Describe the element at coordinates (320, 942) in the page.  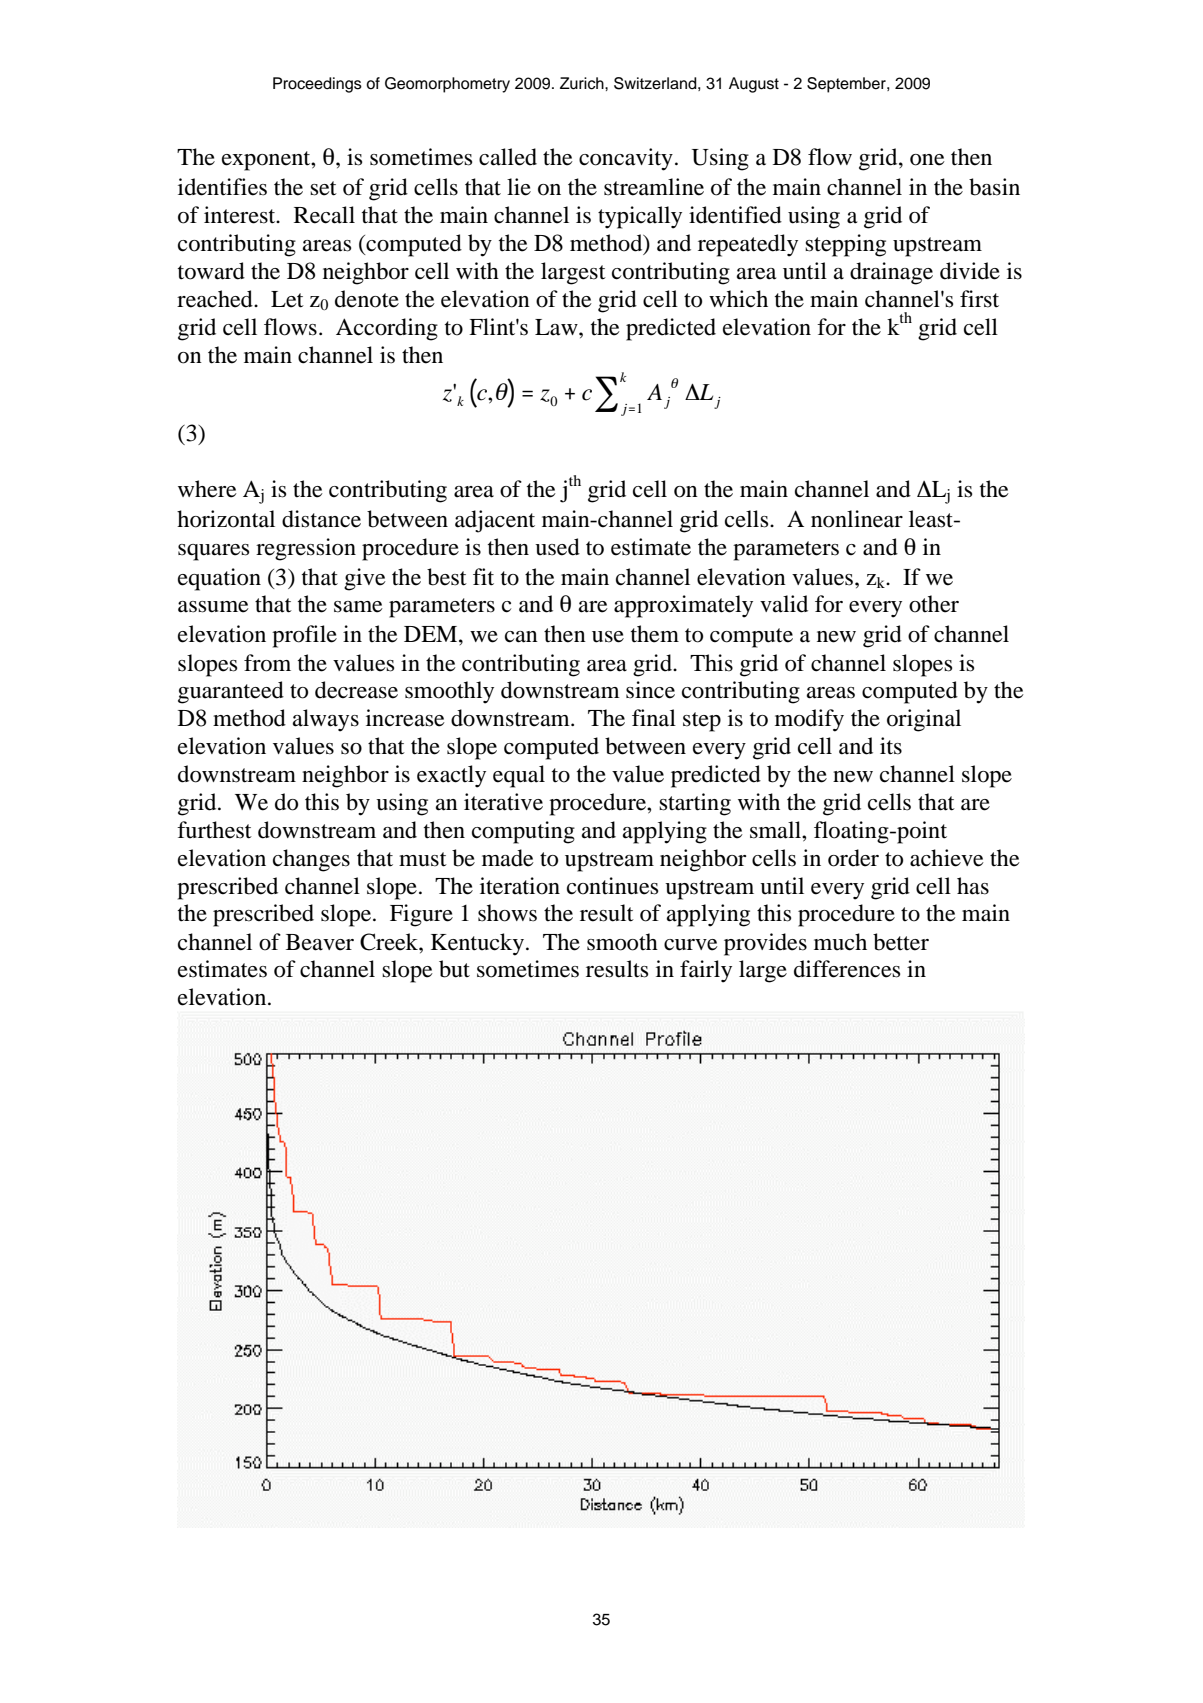
I see `Beaver` at that location.
